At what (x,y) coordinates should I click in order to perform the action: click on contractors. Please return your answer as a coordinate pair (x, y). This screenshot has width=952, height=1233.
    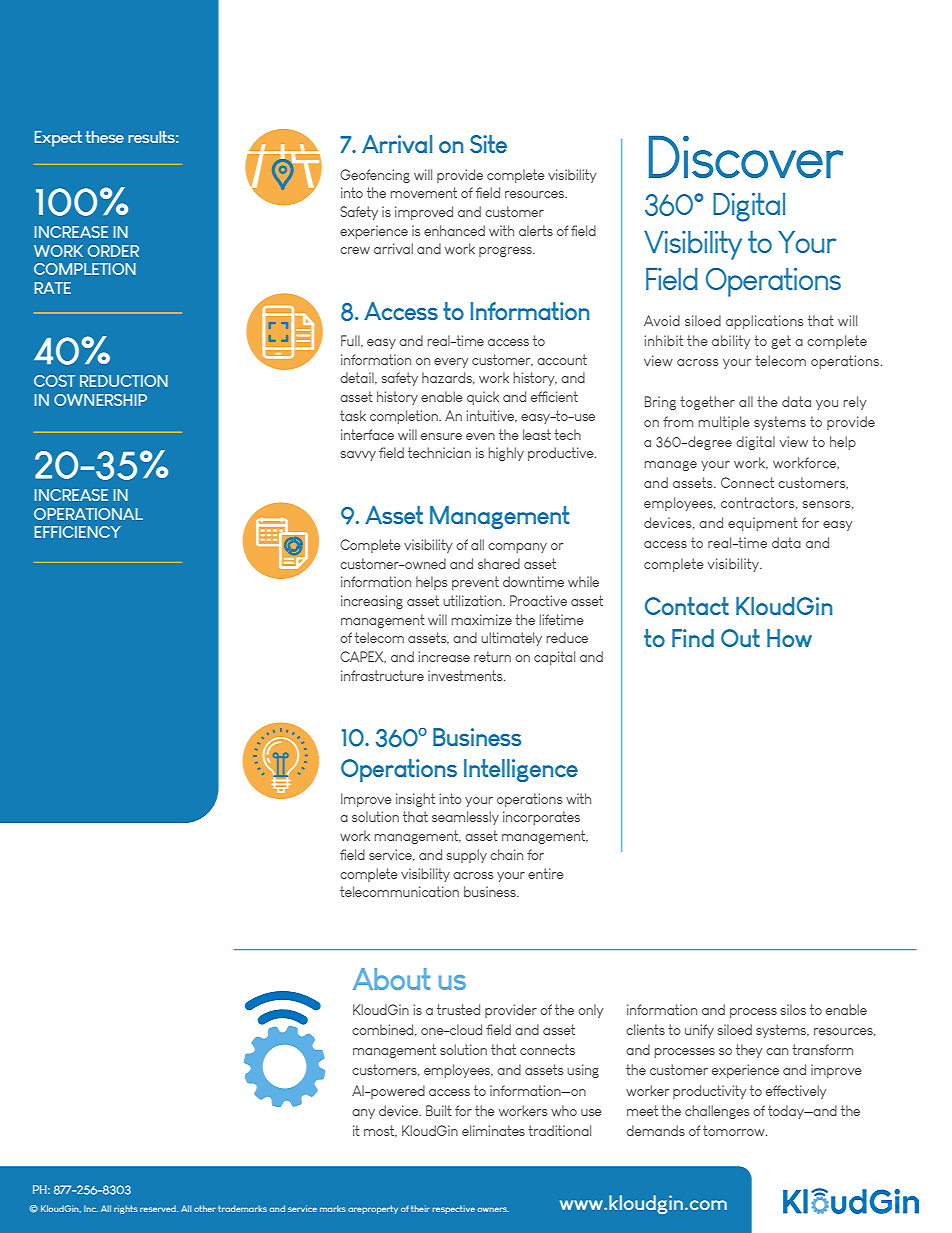
    Looking at the image, I should click on (759, 503).
